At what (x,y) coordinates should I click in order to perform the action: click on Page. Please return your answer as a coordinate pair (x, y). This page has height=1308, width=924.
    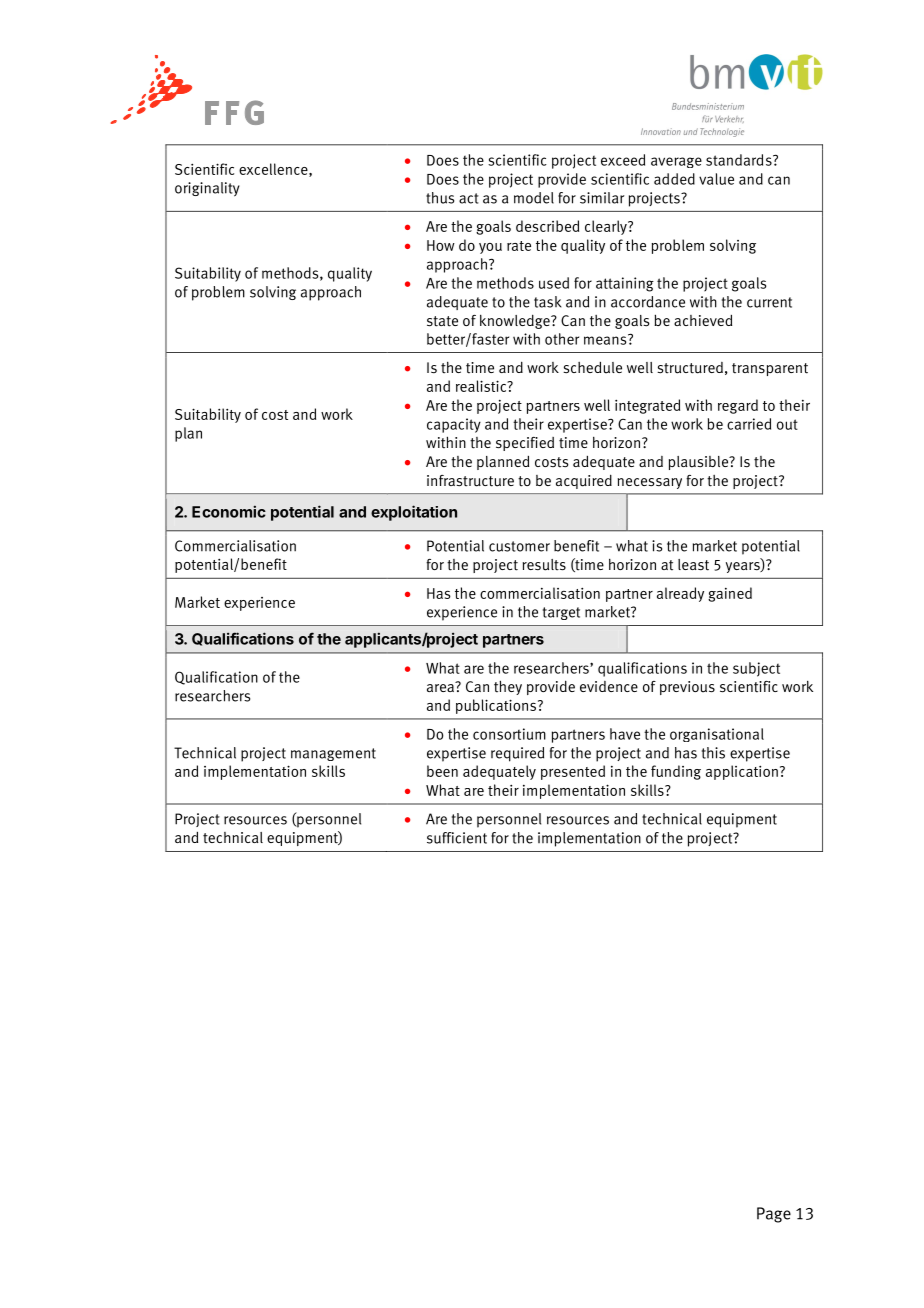
    Looking at the image, I should click on (774, 1215).
